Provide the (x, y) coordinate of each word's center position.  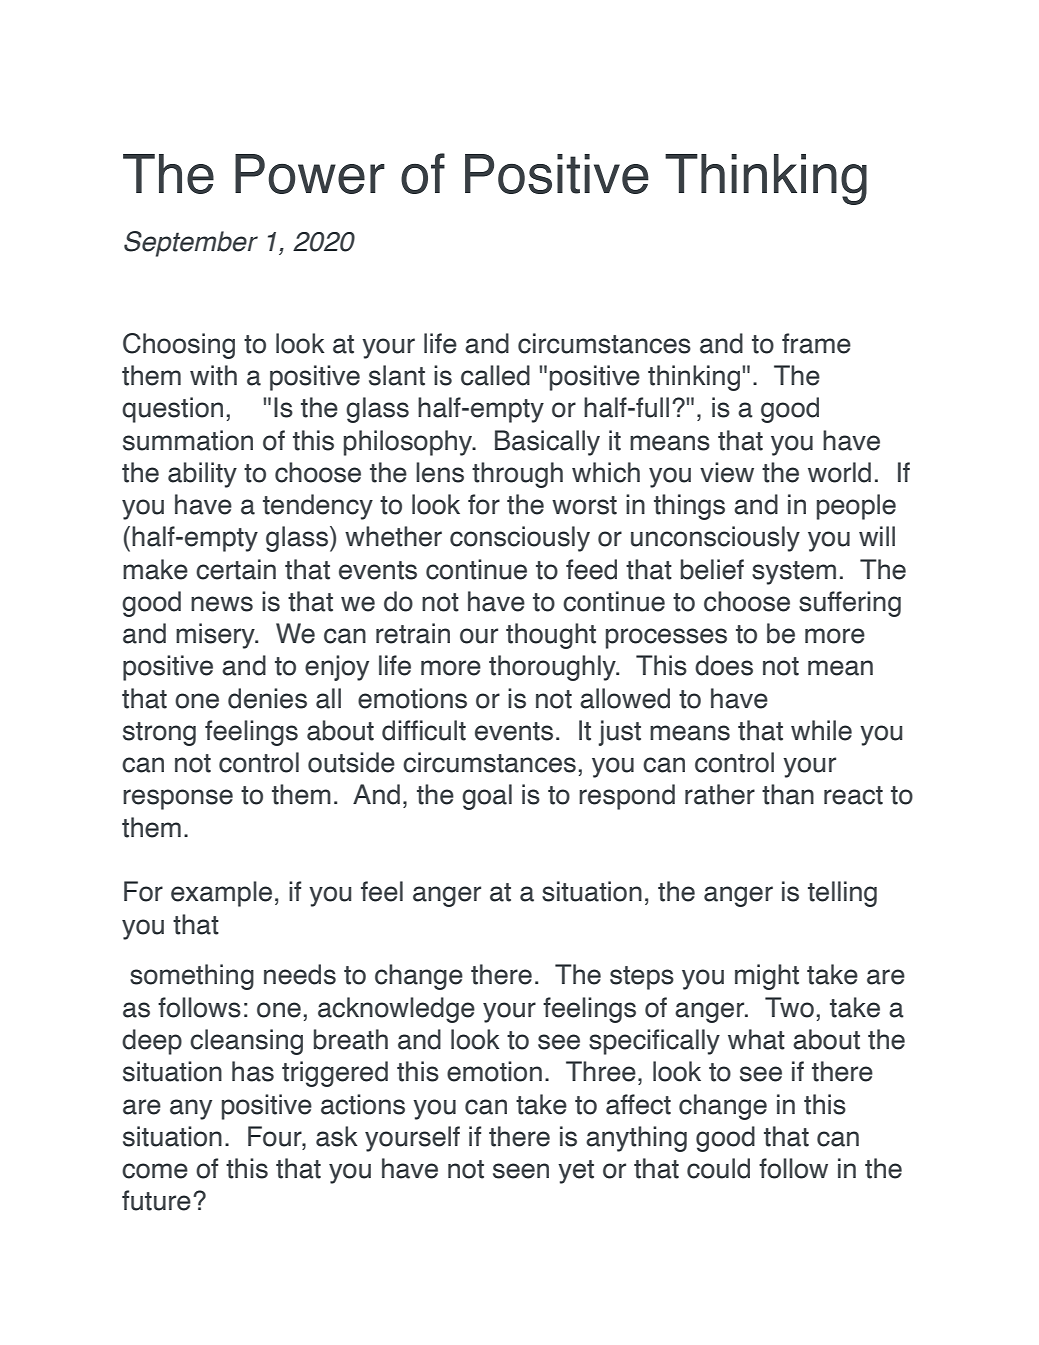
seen (521, 1171)
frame (816, 343)
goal (487, 797)
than (788, 794)
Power (310, 174)
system (794, 573)
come (155, 1171)
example (221, 894)
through (517, 475)
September (191, 244)
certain (236, 569)
